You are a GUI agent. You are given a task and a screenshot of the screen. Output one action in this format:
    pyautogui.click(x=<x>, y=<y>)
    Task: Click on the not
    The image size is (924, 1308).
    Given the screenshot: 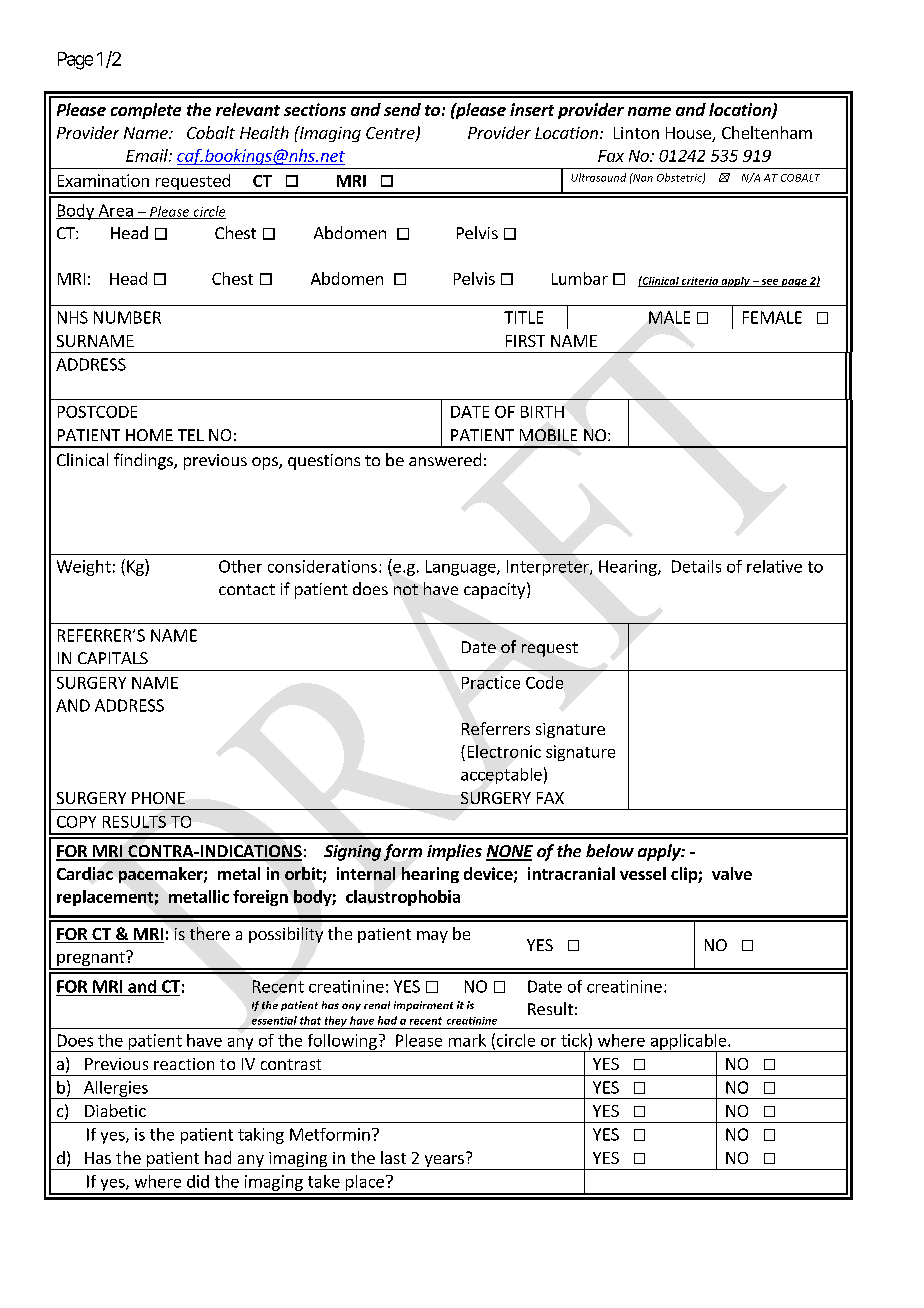 What is the action you would take?
    pyautogui.click(x=406, y=589)
